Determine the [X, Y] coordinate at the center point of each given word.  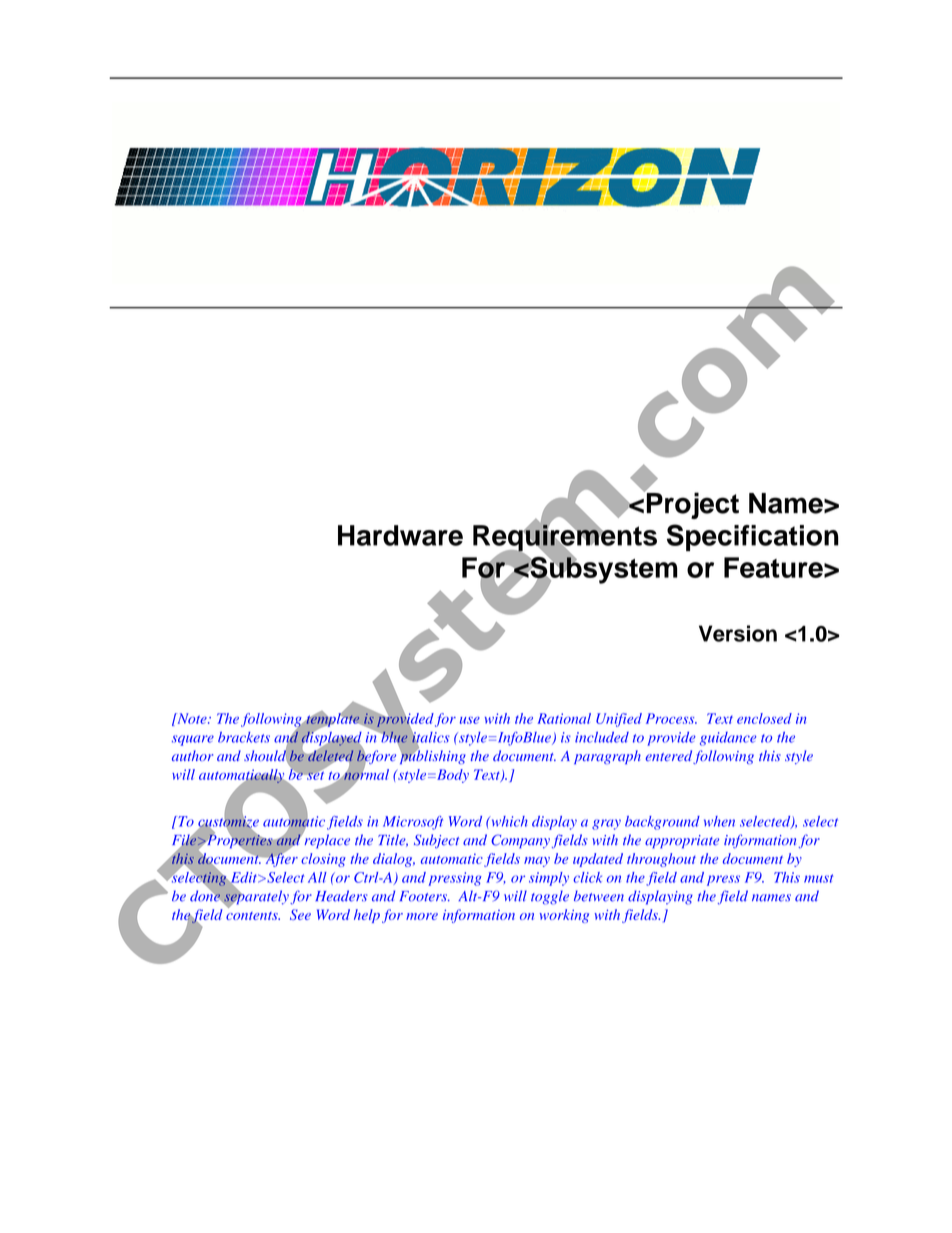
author [192, 755]
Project [691, 504]
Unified [619, 720]
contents [253, 916]
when [719, 821]
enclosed [764, 718]
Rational [564, 718]
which [508, 821]
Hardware [400, 535]
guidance [728, 739]
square [193, 740]
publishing [433, 756]
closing [323, 860]
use [470, 720]
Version [738, 633]
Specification [753, 537]
